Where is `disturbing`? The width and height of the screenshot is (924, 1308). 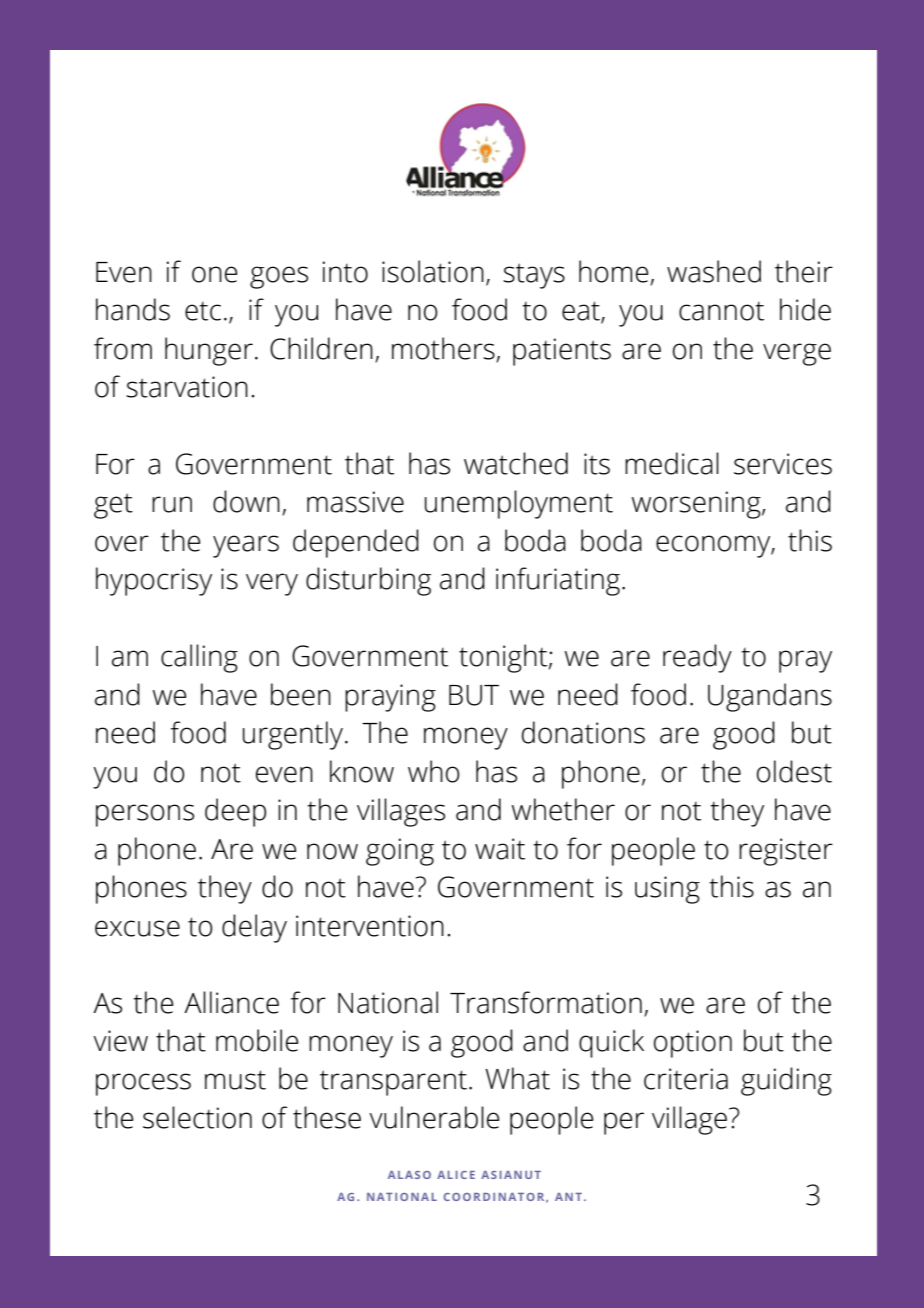
disturbing is located at coordinates (368, 581).
